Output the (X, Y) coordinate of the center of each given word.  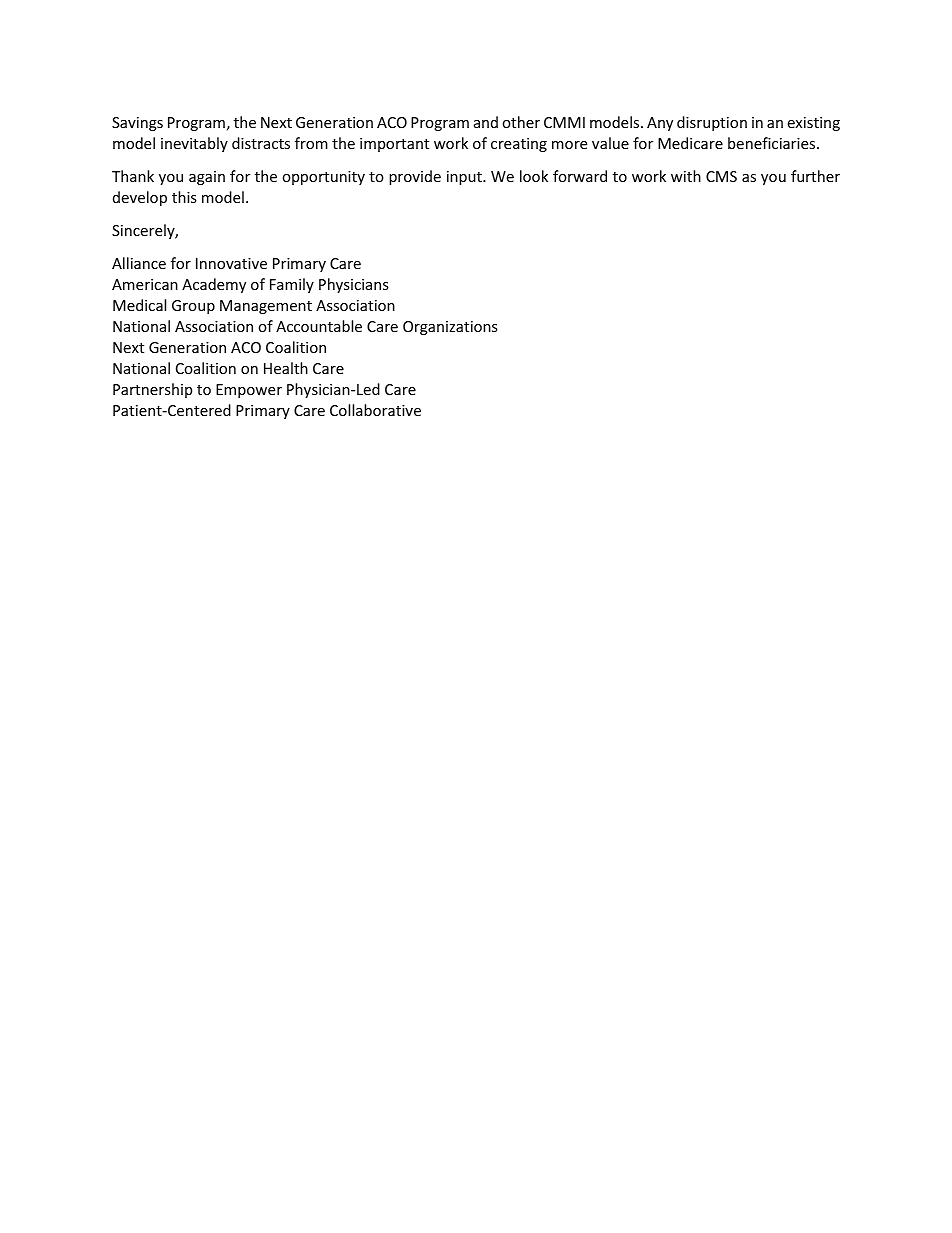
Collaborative (375, 410)
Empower (249, 391)
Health (286, 368)
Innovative (231, 263)
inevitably (194, 144)
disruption (712, 123)
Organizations (450, 328)
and (486, 122)
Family (292, 285)
